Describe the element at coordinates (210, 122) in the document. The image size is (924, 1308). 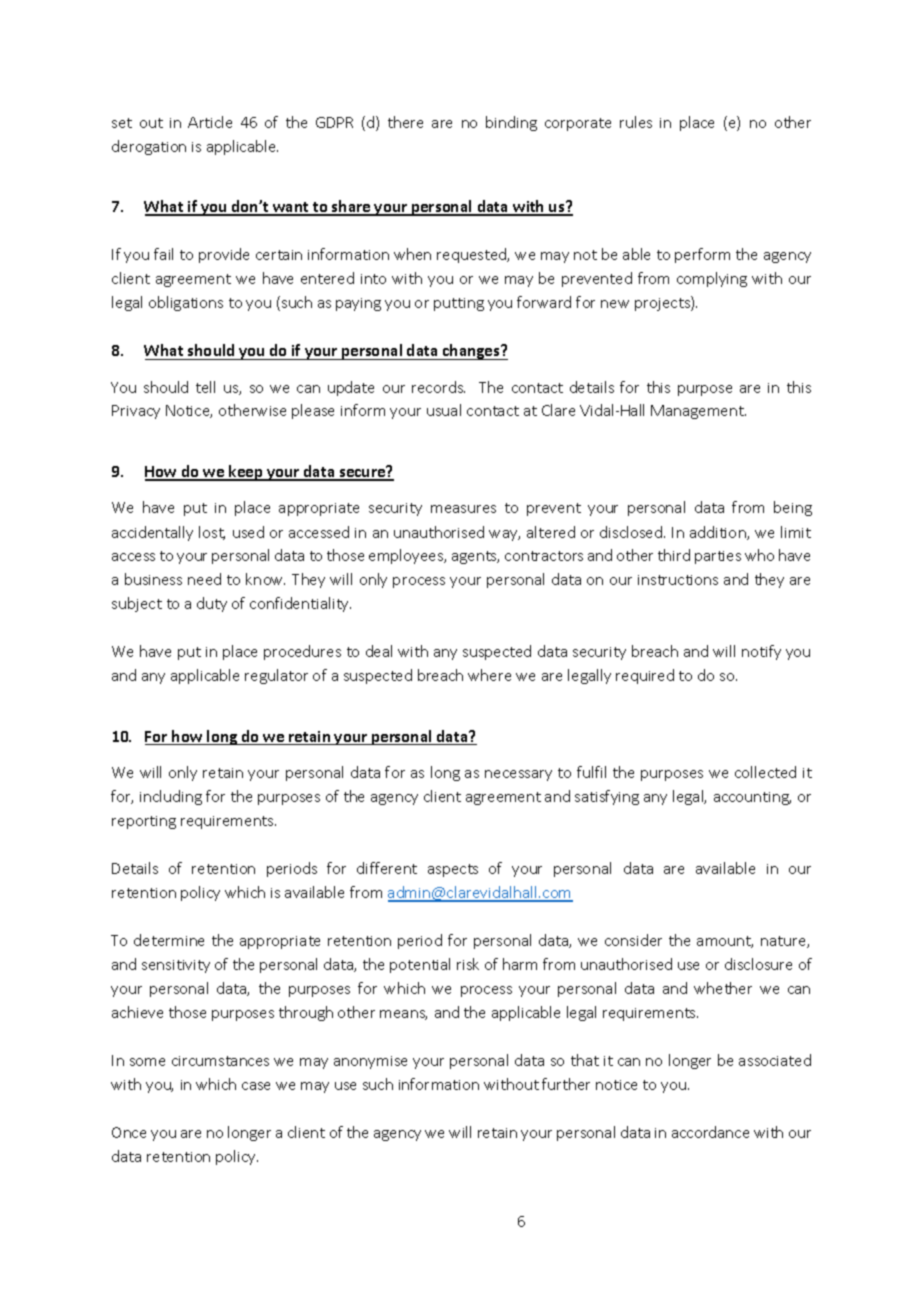
I see `Article` at that location.
